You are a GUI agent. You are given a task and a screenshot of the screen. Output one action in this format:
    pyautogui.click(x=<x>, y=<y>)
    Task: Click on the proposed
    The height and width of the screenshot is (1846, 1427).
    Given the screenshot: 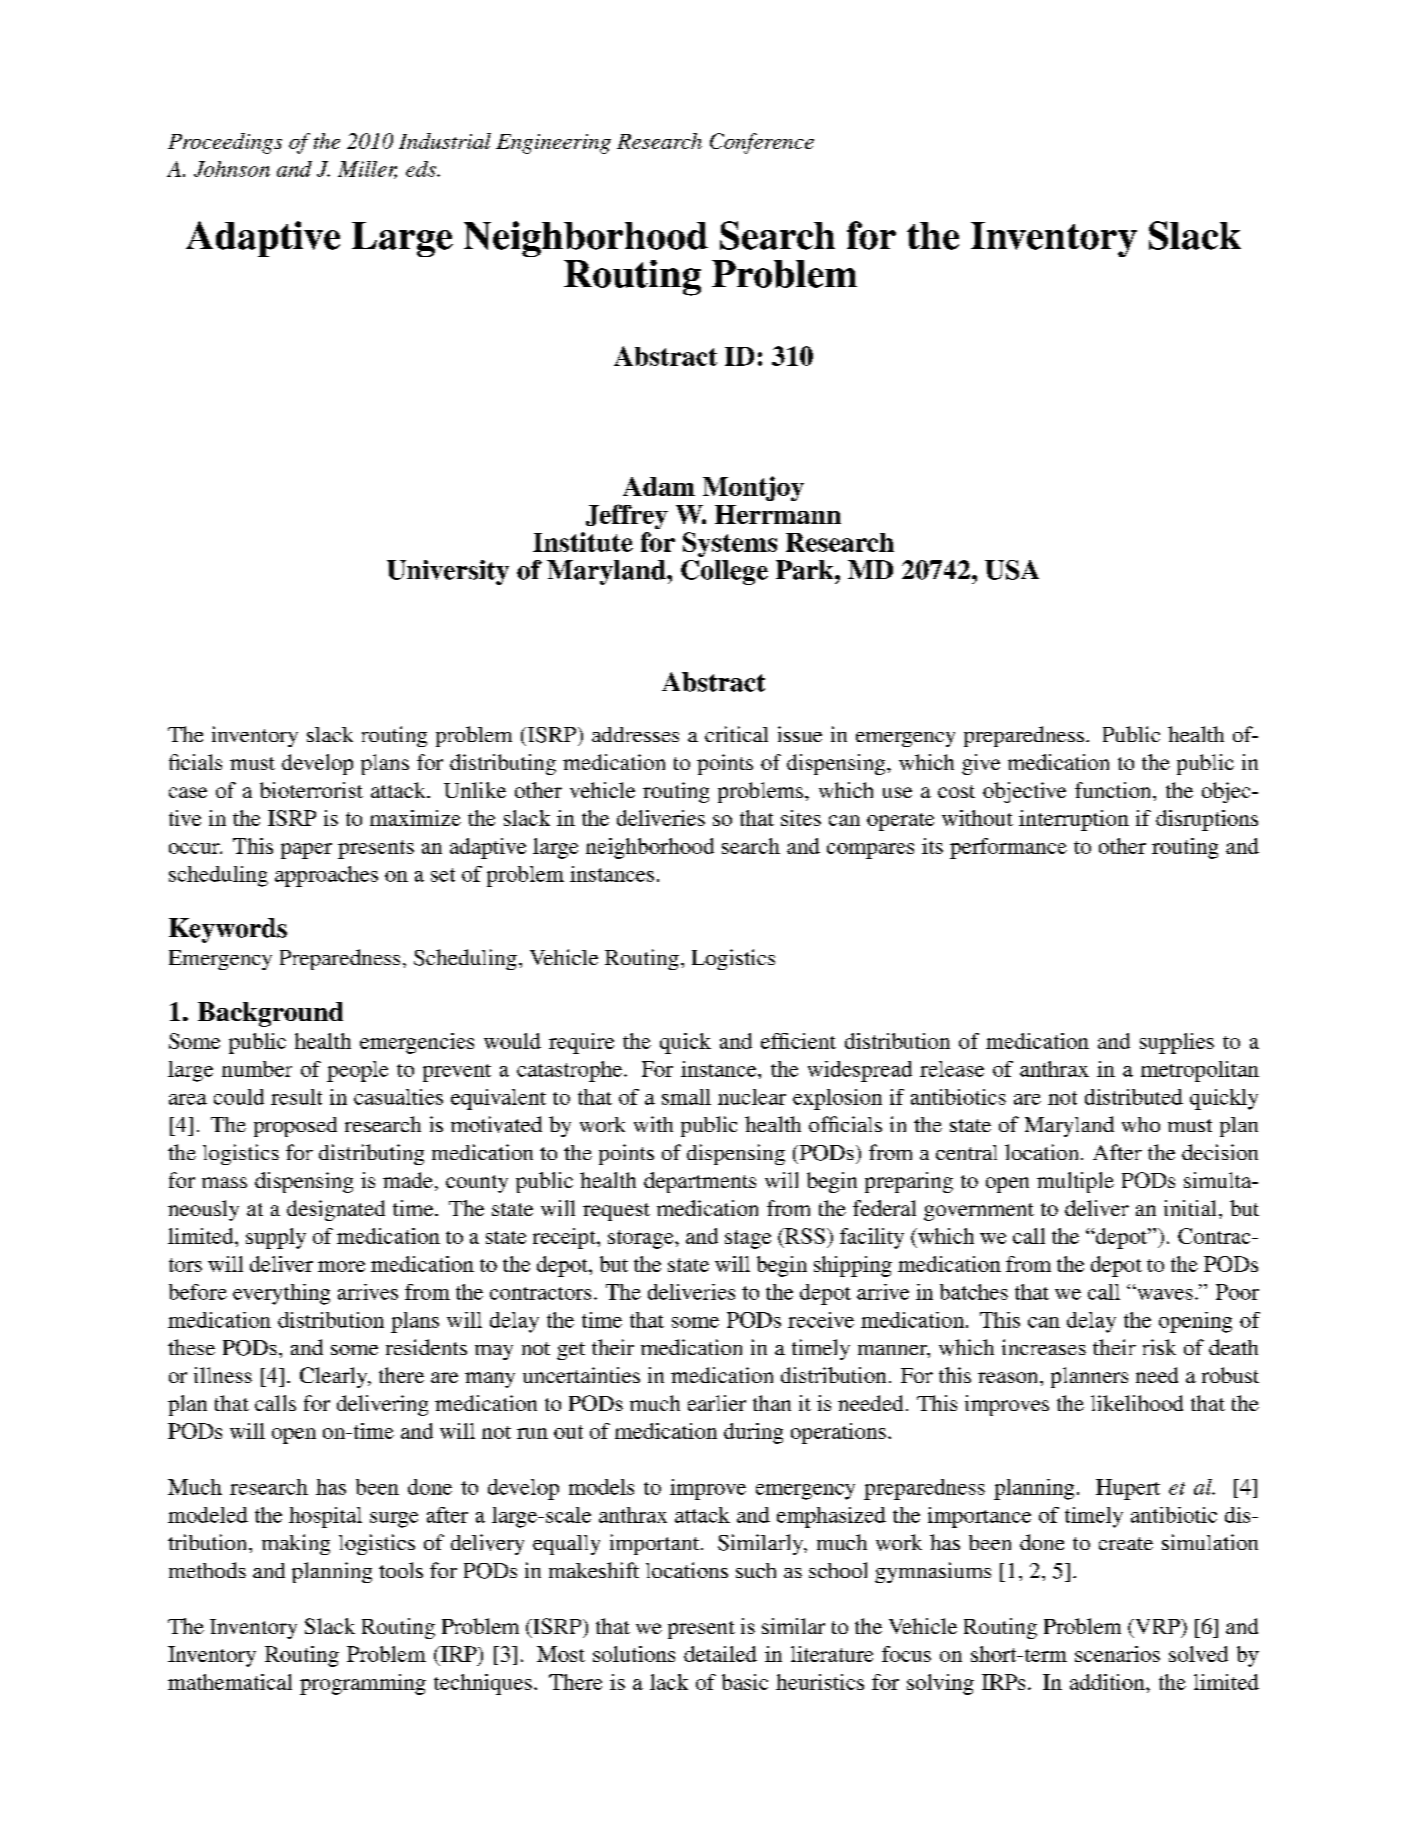 What is the action you would take?
    pyautogui.click(x=295, y=1127)
